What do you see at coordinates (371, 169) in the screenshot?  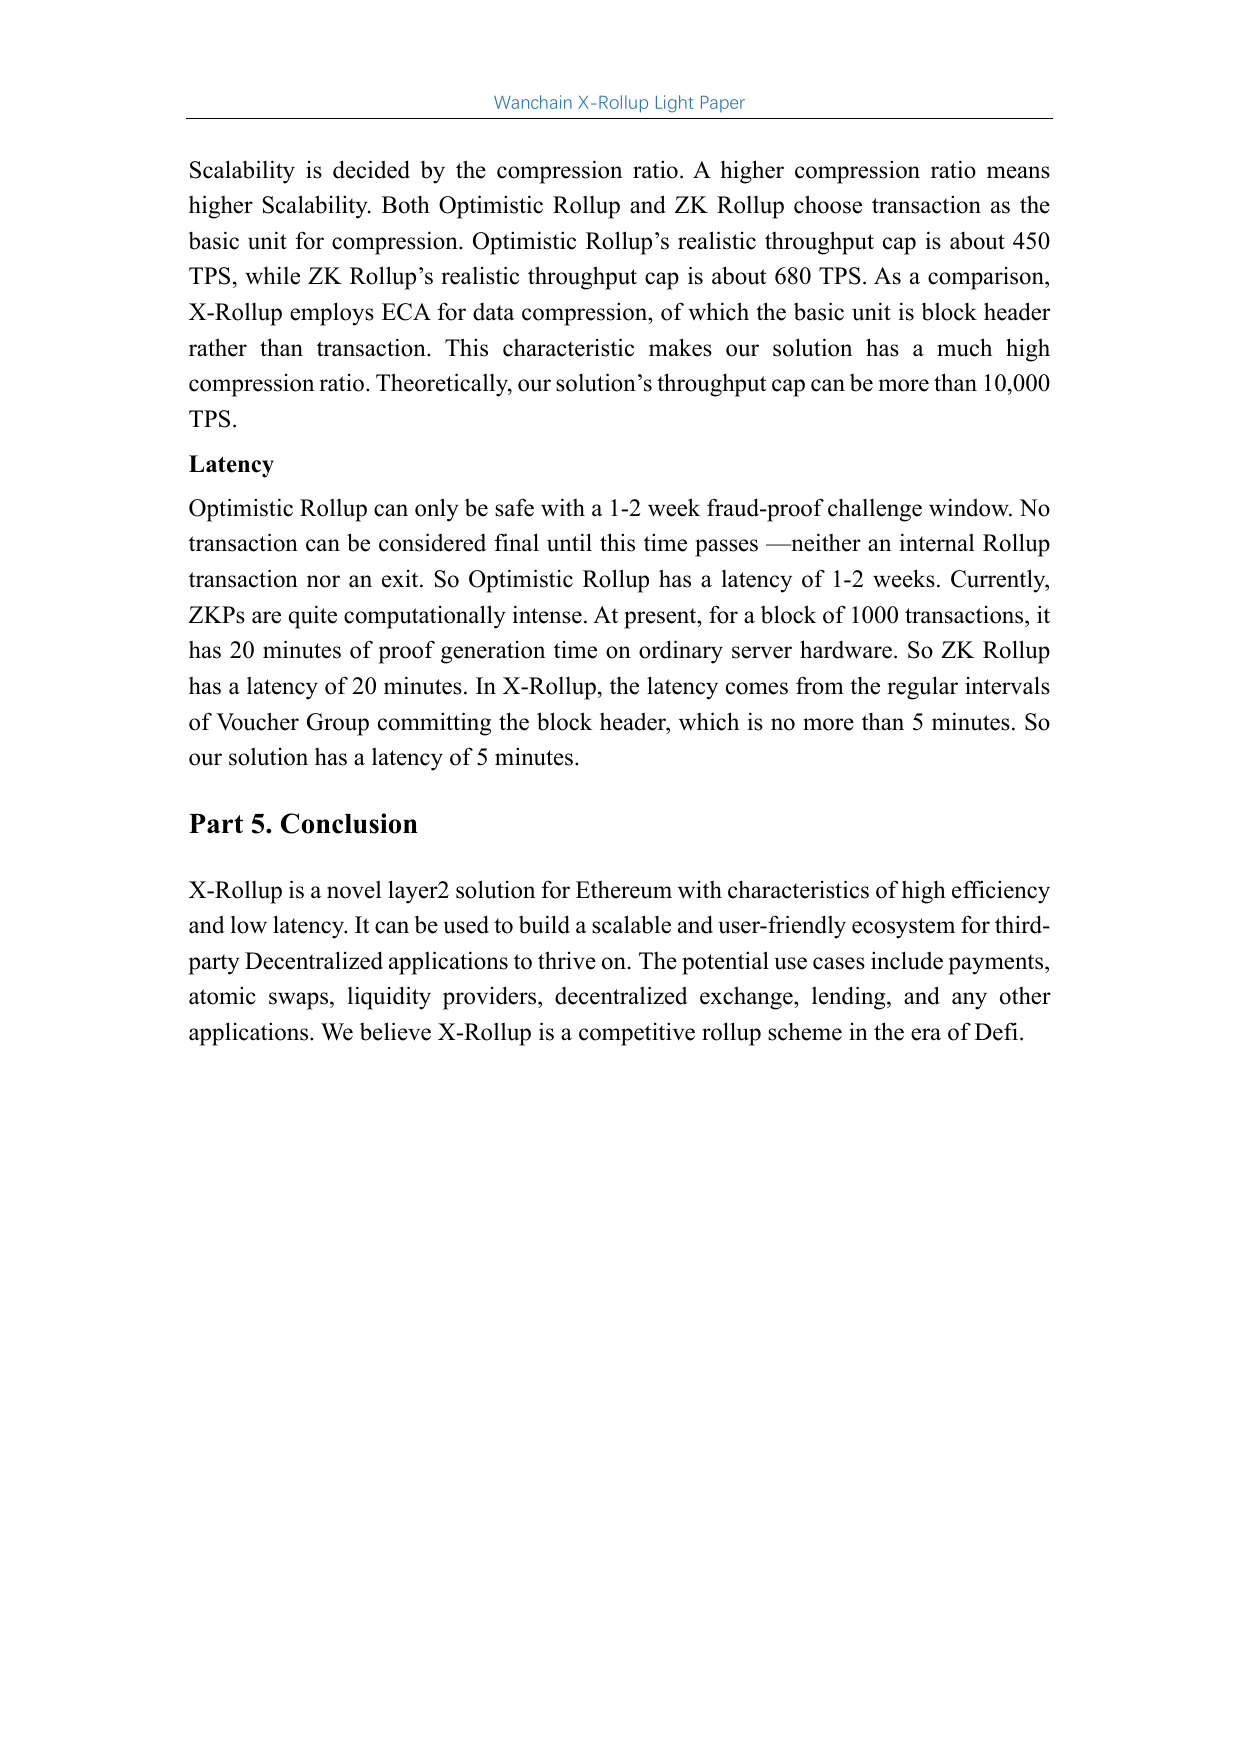 I see `decided` at bounding box center [371, 169].
